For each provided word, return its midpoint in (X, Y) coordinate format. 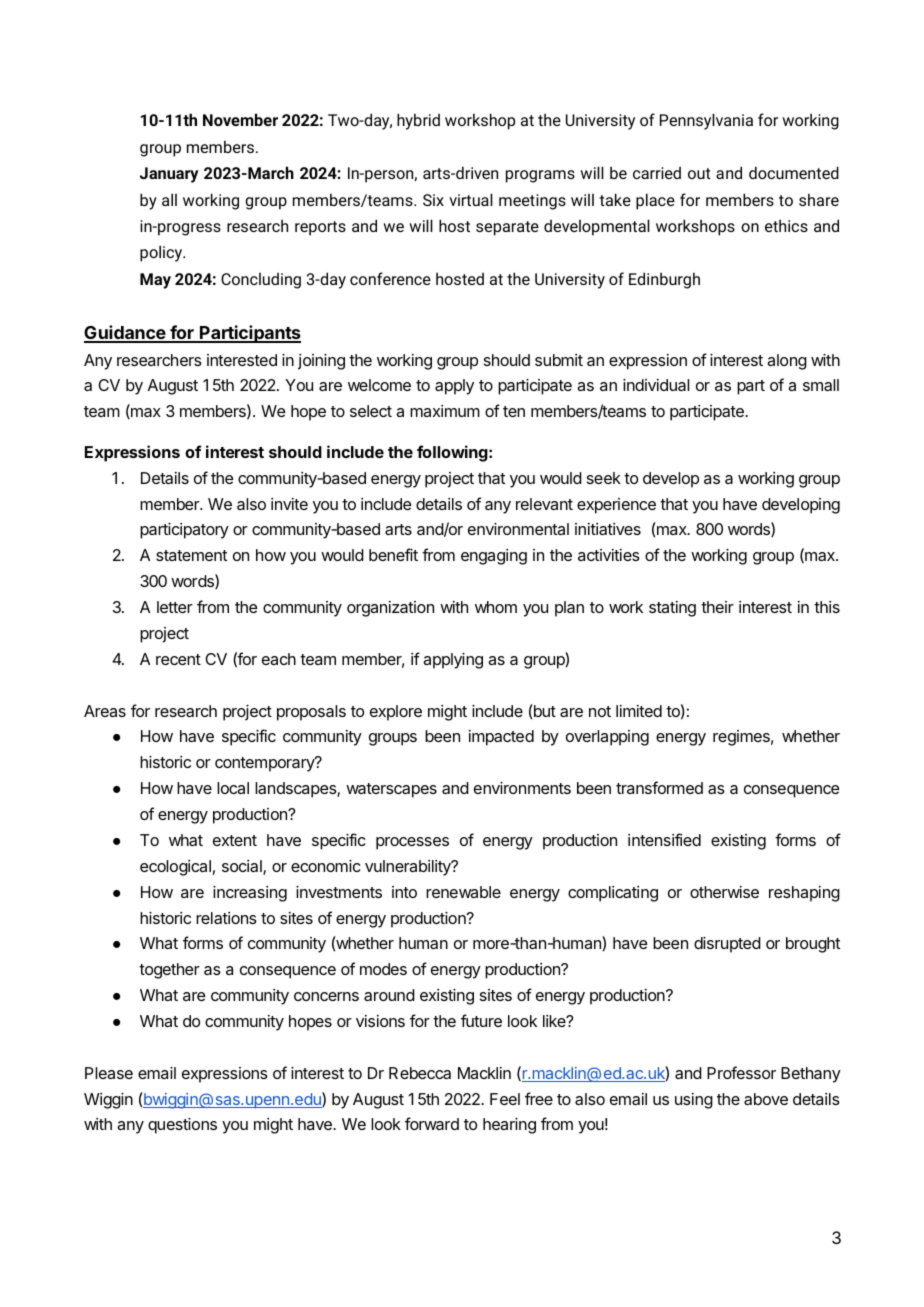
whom (496, 607)
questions (182, 1126)
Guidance (125, 333)
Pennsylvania (706, 121)
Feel (505, 1099)
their (717, 607)
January (169, 175)
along (787, 362)
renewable (463, 892)
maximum (445, 411)
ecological (175, 868)
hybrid (418, 121)
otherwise (724, 892)
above (766, 1099)
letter (175, 607)
